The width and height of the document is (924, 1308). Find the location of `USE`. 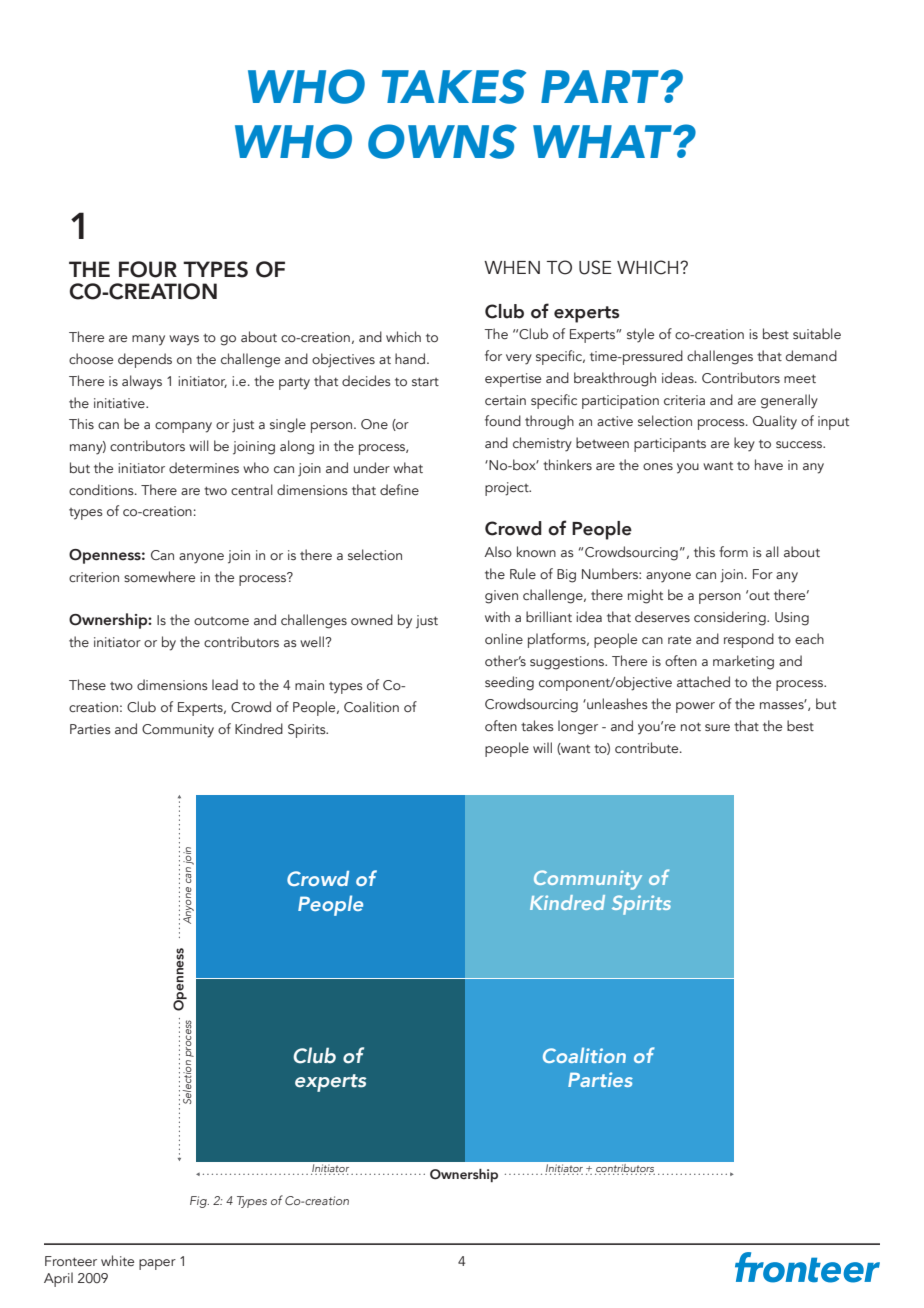

USE is located at coordinates (595, 267).
